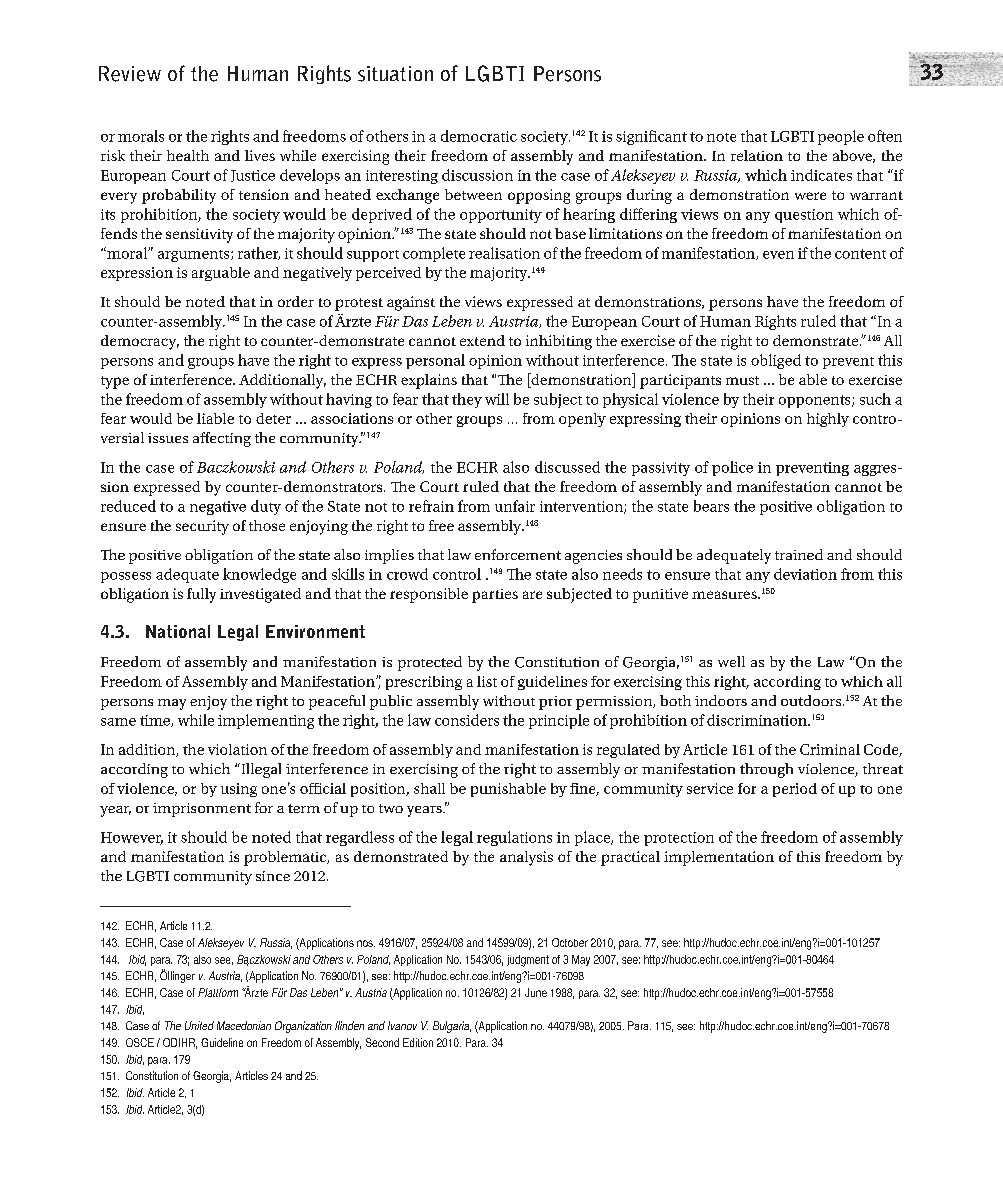 This screenshot has height=1204, width=1003. What do you see at coordinates (130, 74) in the screenshot?
I see `Review` at bounding box center [130, 74].
